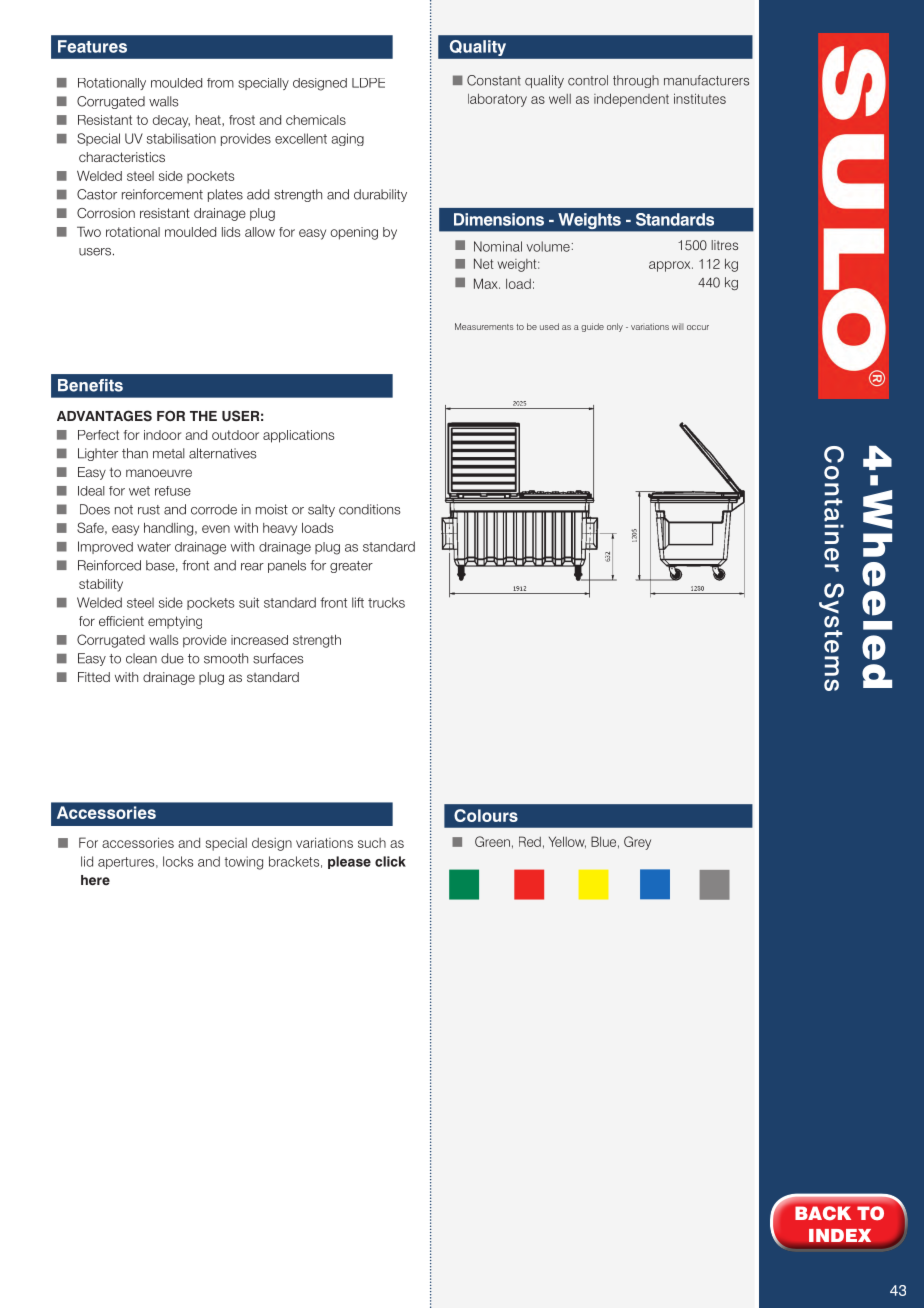 Image resolution: width=924 pixels, height=1308 pixels. What do you see at coordinates (370, 509) in the document?
I see `conditions` at bounding box center [370, 509].
